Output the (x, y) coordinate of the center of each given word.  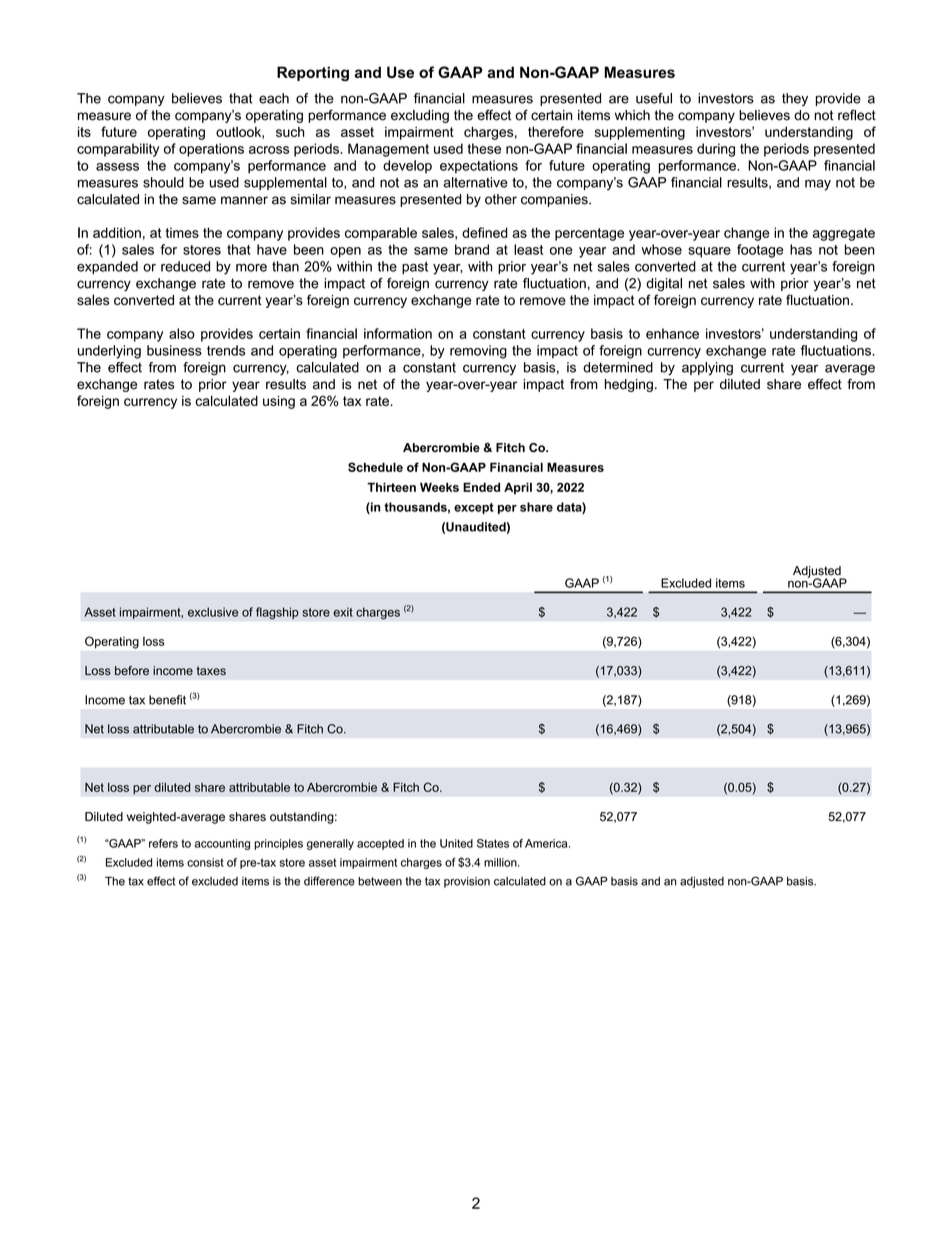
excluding (420, 116)
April (518, 488)
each (274, 98)
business (174, 350)
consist (205, 862)
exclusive (213, 612)
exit (343, 612)
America (547, 843)
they (795, 99)
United (456, 843)
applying (707, 369)
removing (478, 352)
